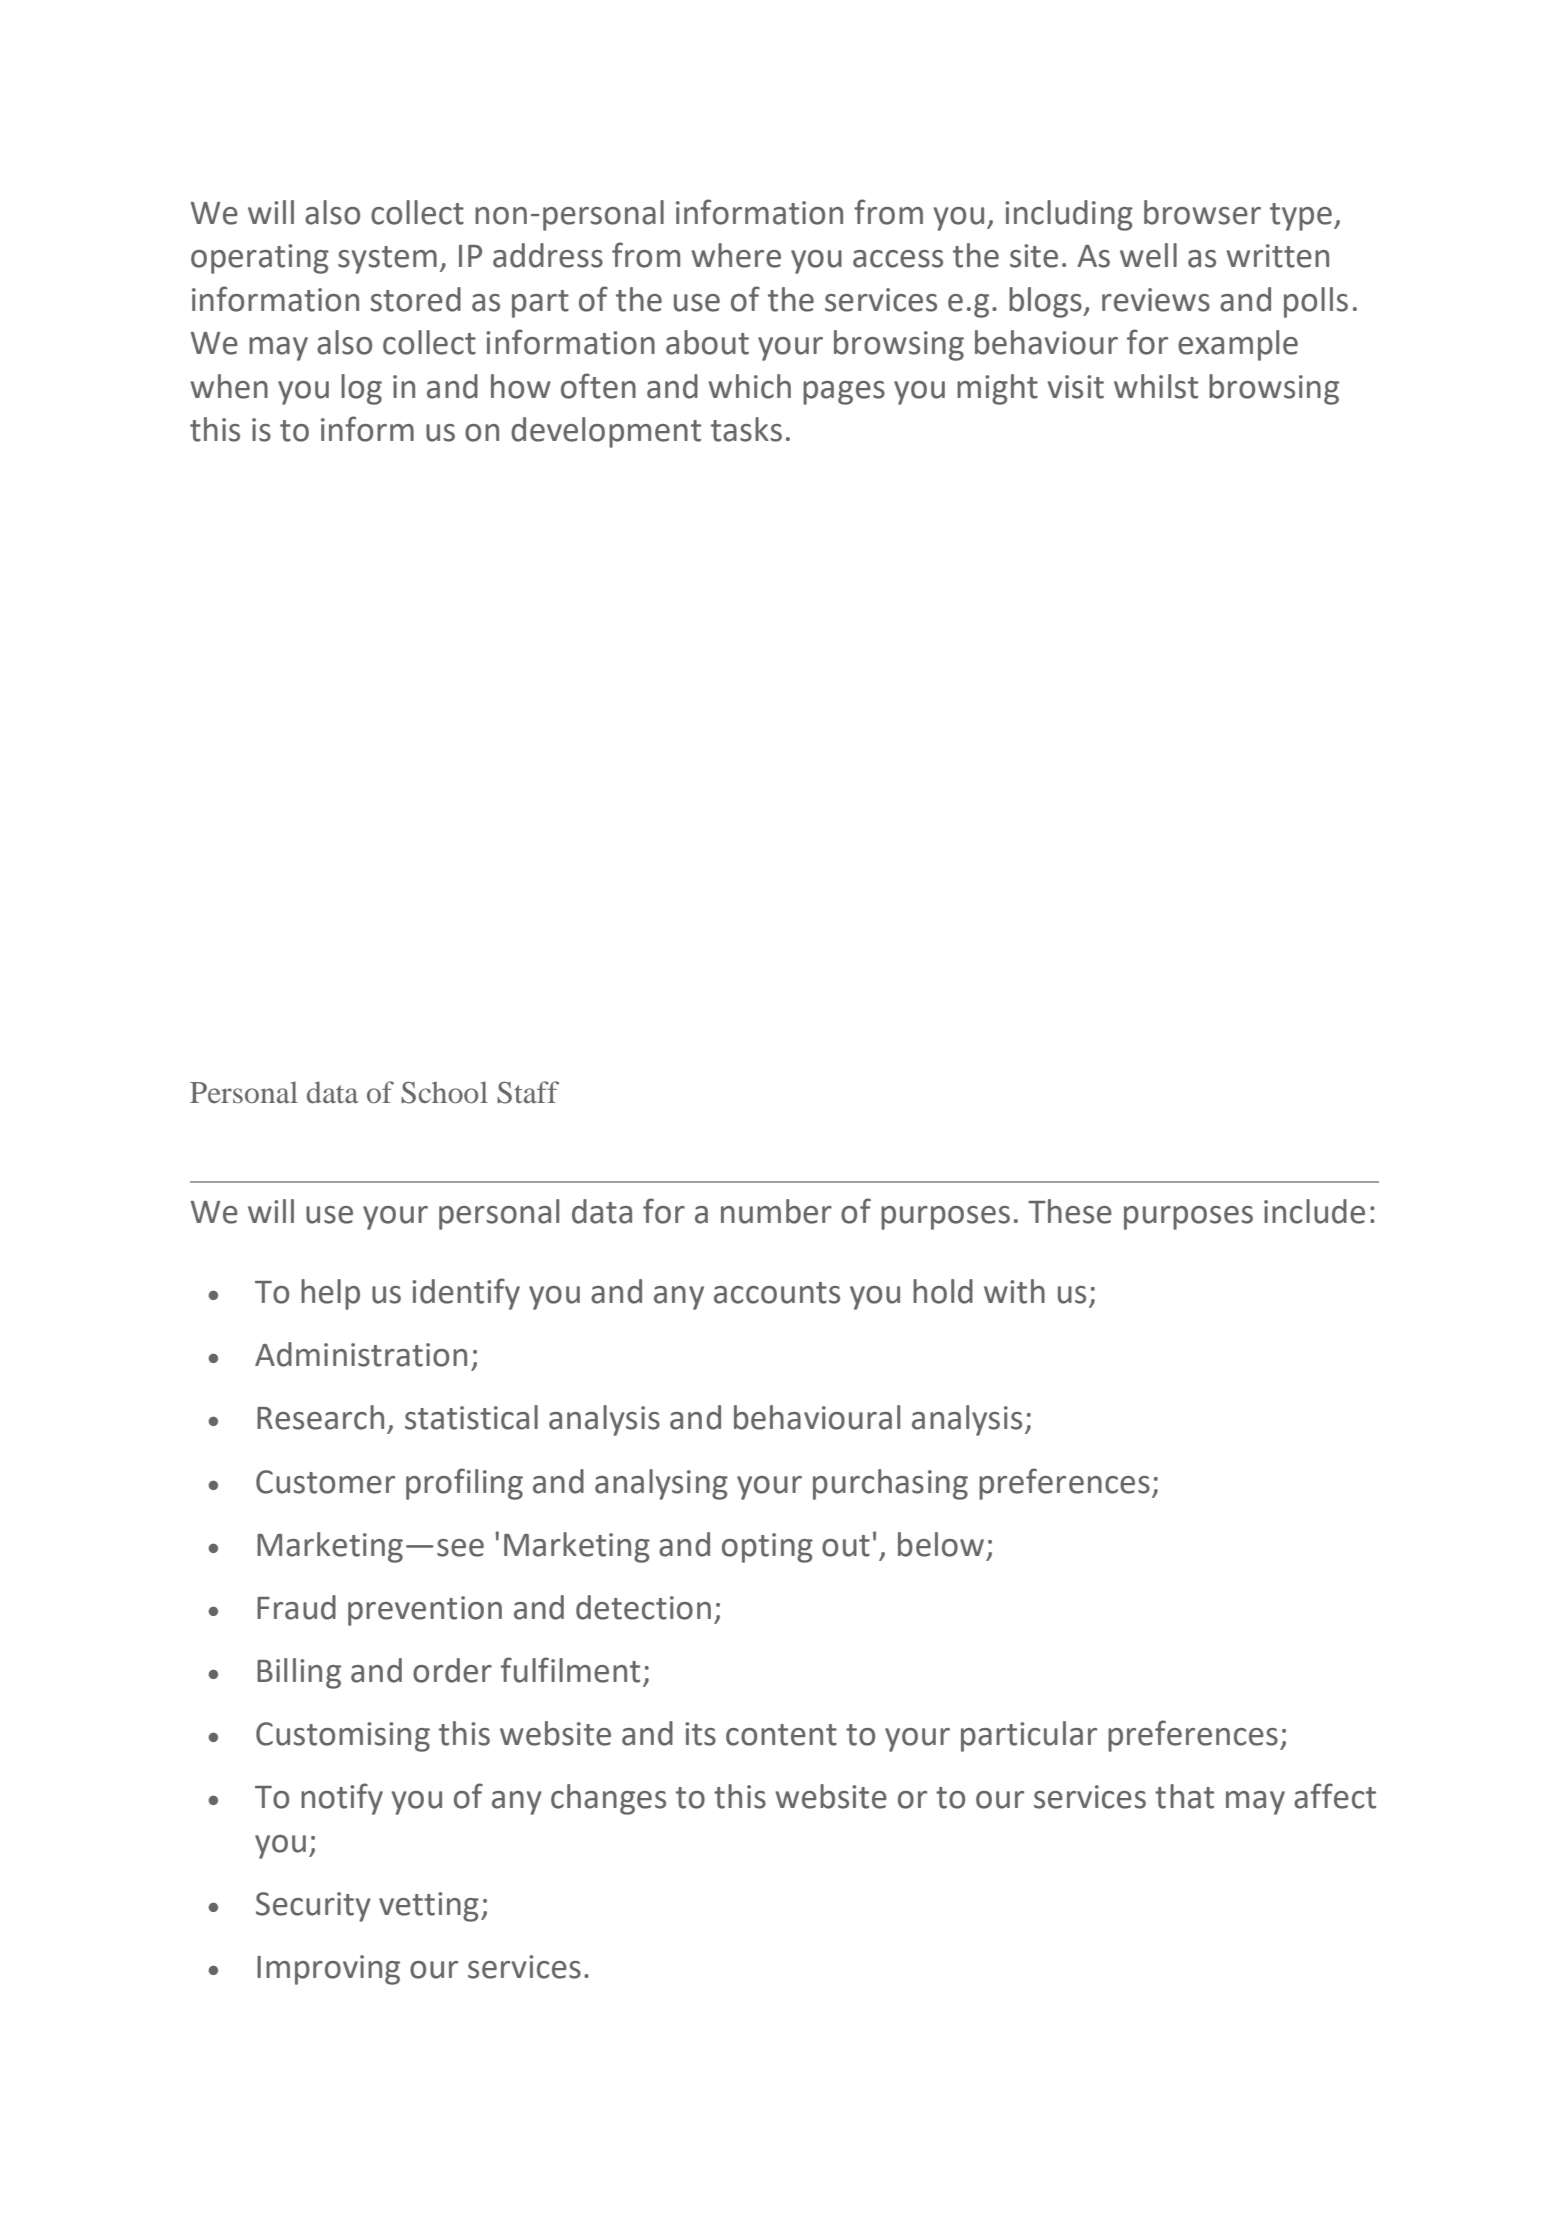 The image size is (1568, 2218). Describe the element at coordinates (1184, 1796) in the screenshot. I see `that` at that location.
